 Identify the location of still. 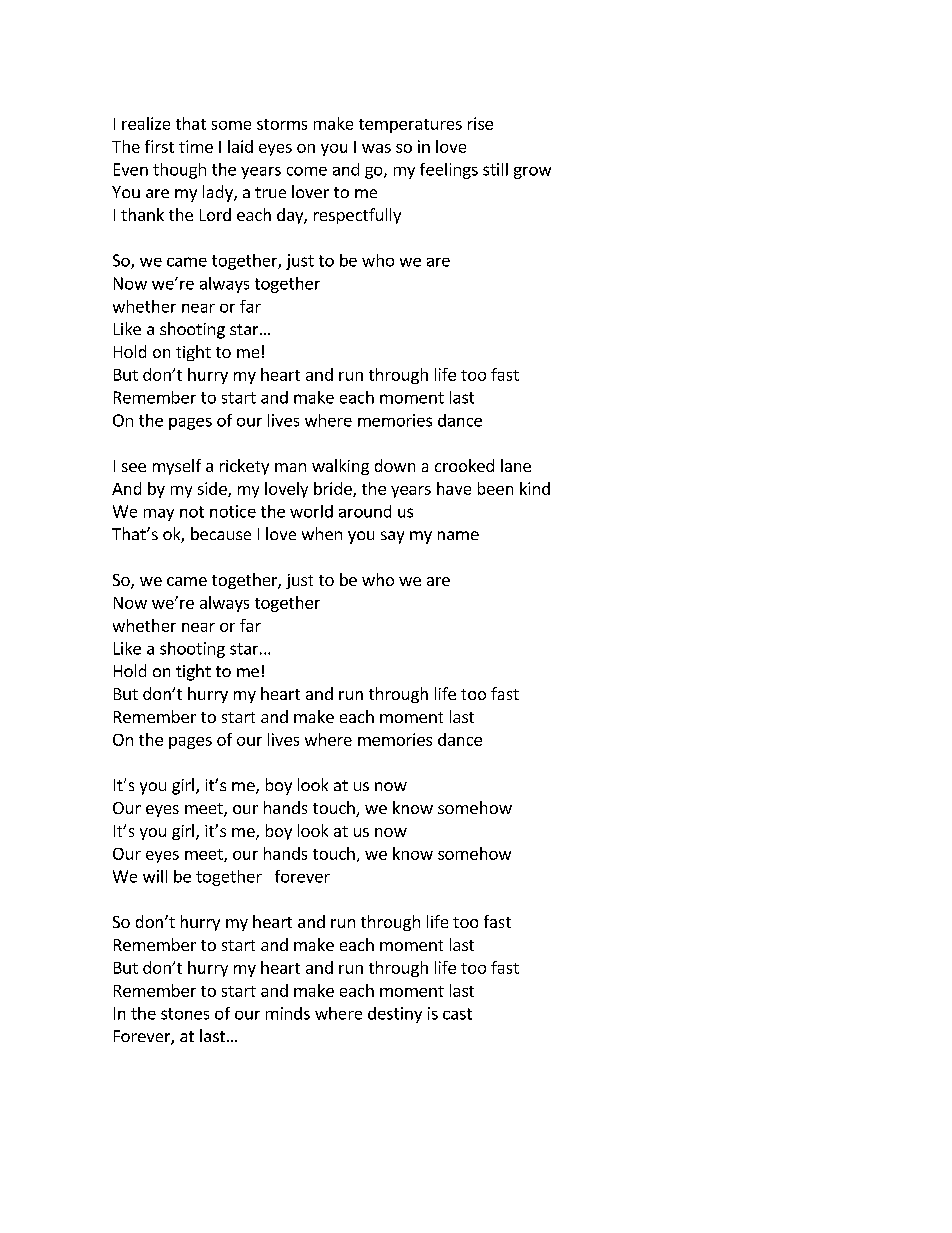
(495, 169).
